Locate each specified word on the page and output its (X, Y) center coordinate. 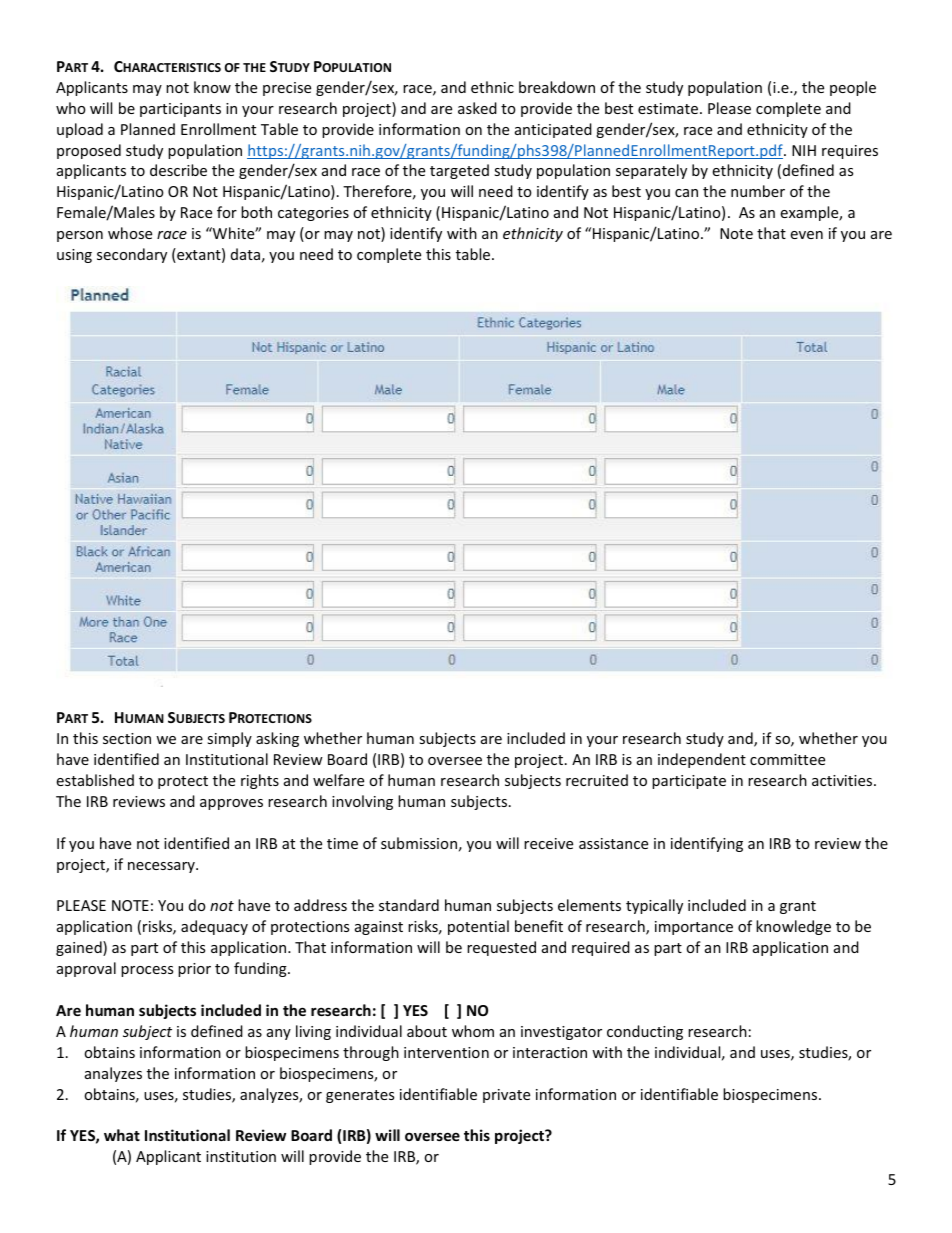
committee (787, 759)
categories (313, 214)
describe (178, 170)
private (506, 1096)
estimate (668, 108)
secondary (132, 255)
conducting (645, 1032)
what (122, 1135)
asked (477, 108)
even (806, 235)
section (127, 738)
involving (362, 802)
